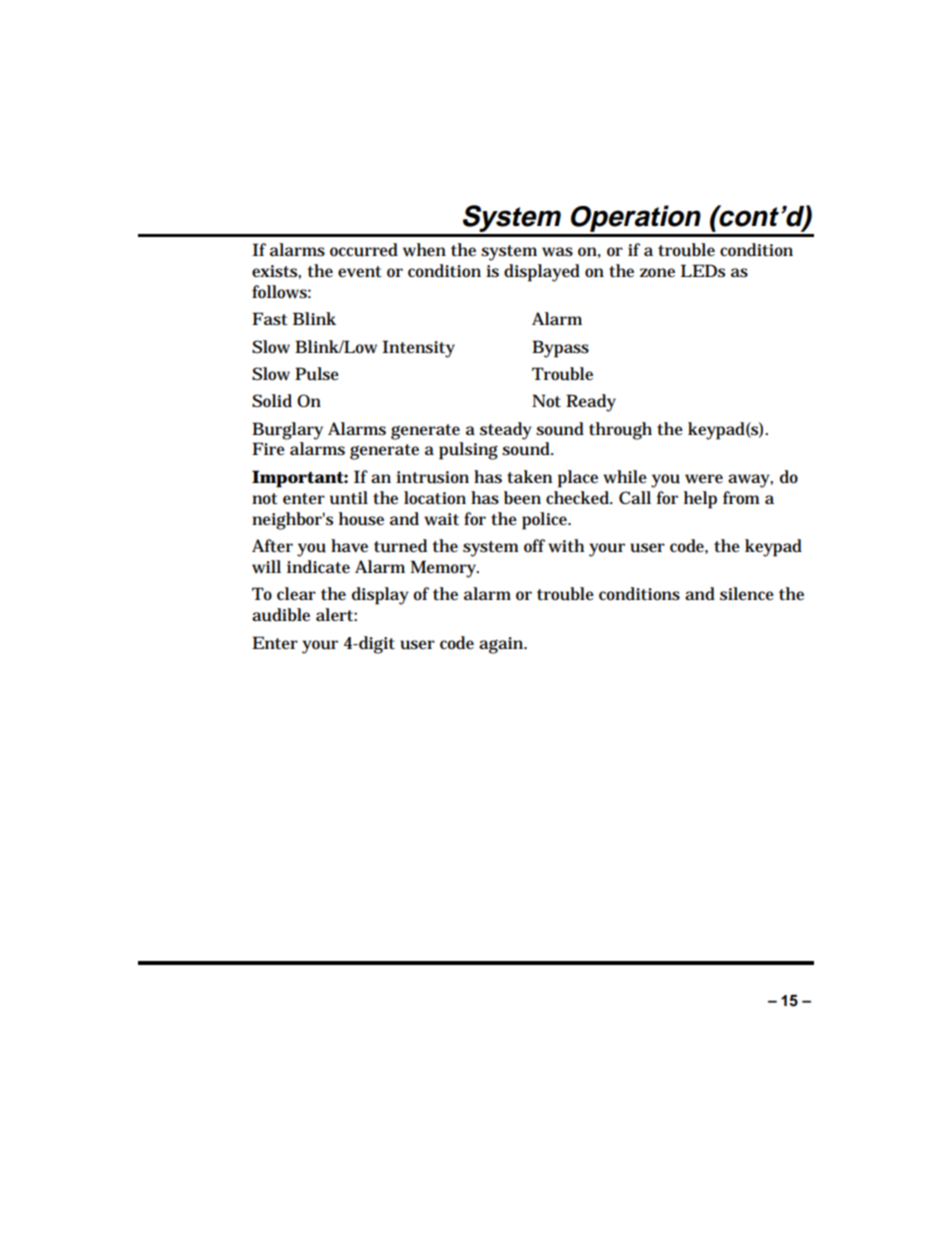 The image size is (952, 1233). What do you see at coordinates (503, 645) in the image?
I see `again` at bounding box center [503, 645].
